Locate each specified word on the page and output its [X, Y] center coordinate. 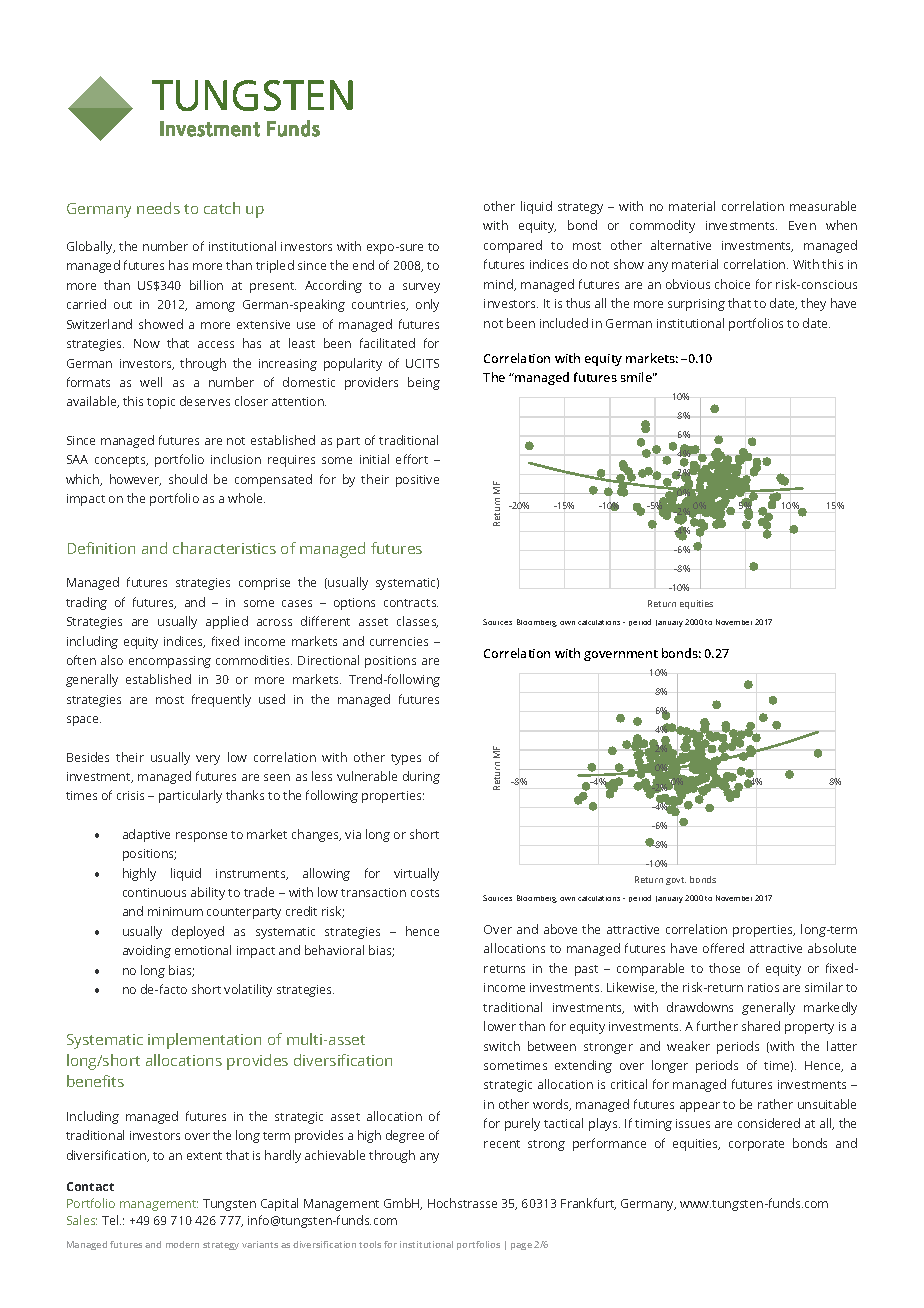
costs [425, 893]
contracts [411, 603]
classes [417, 622]
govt [676, 881]
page [521, 1246]
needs [158, 208]
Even [802, 225]
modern [182, 1244]
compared [513, 246]
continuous [154, 892]
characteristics [224, 548]
